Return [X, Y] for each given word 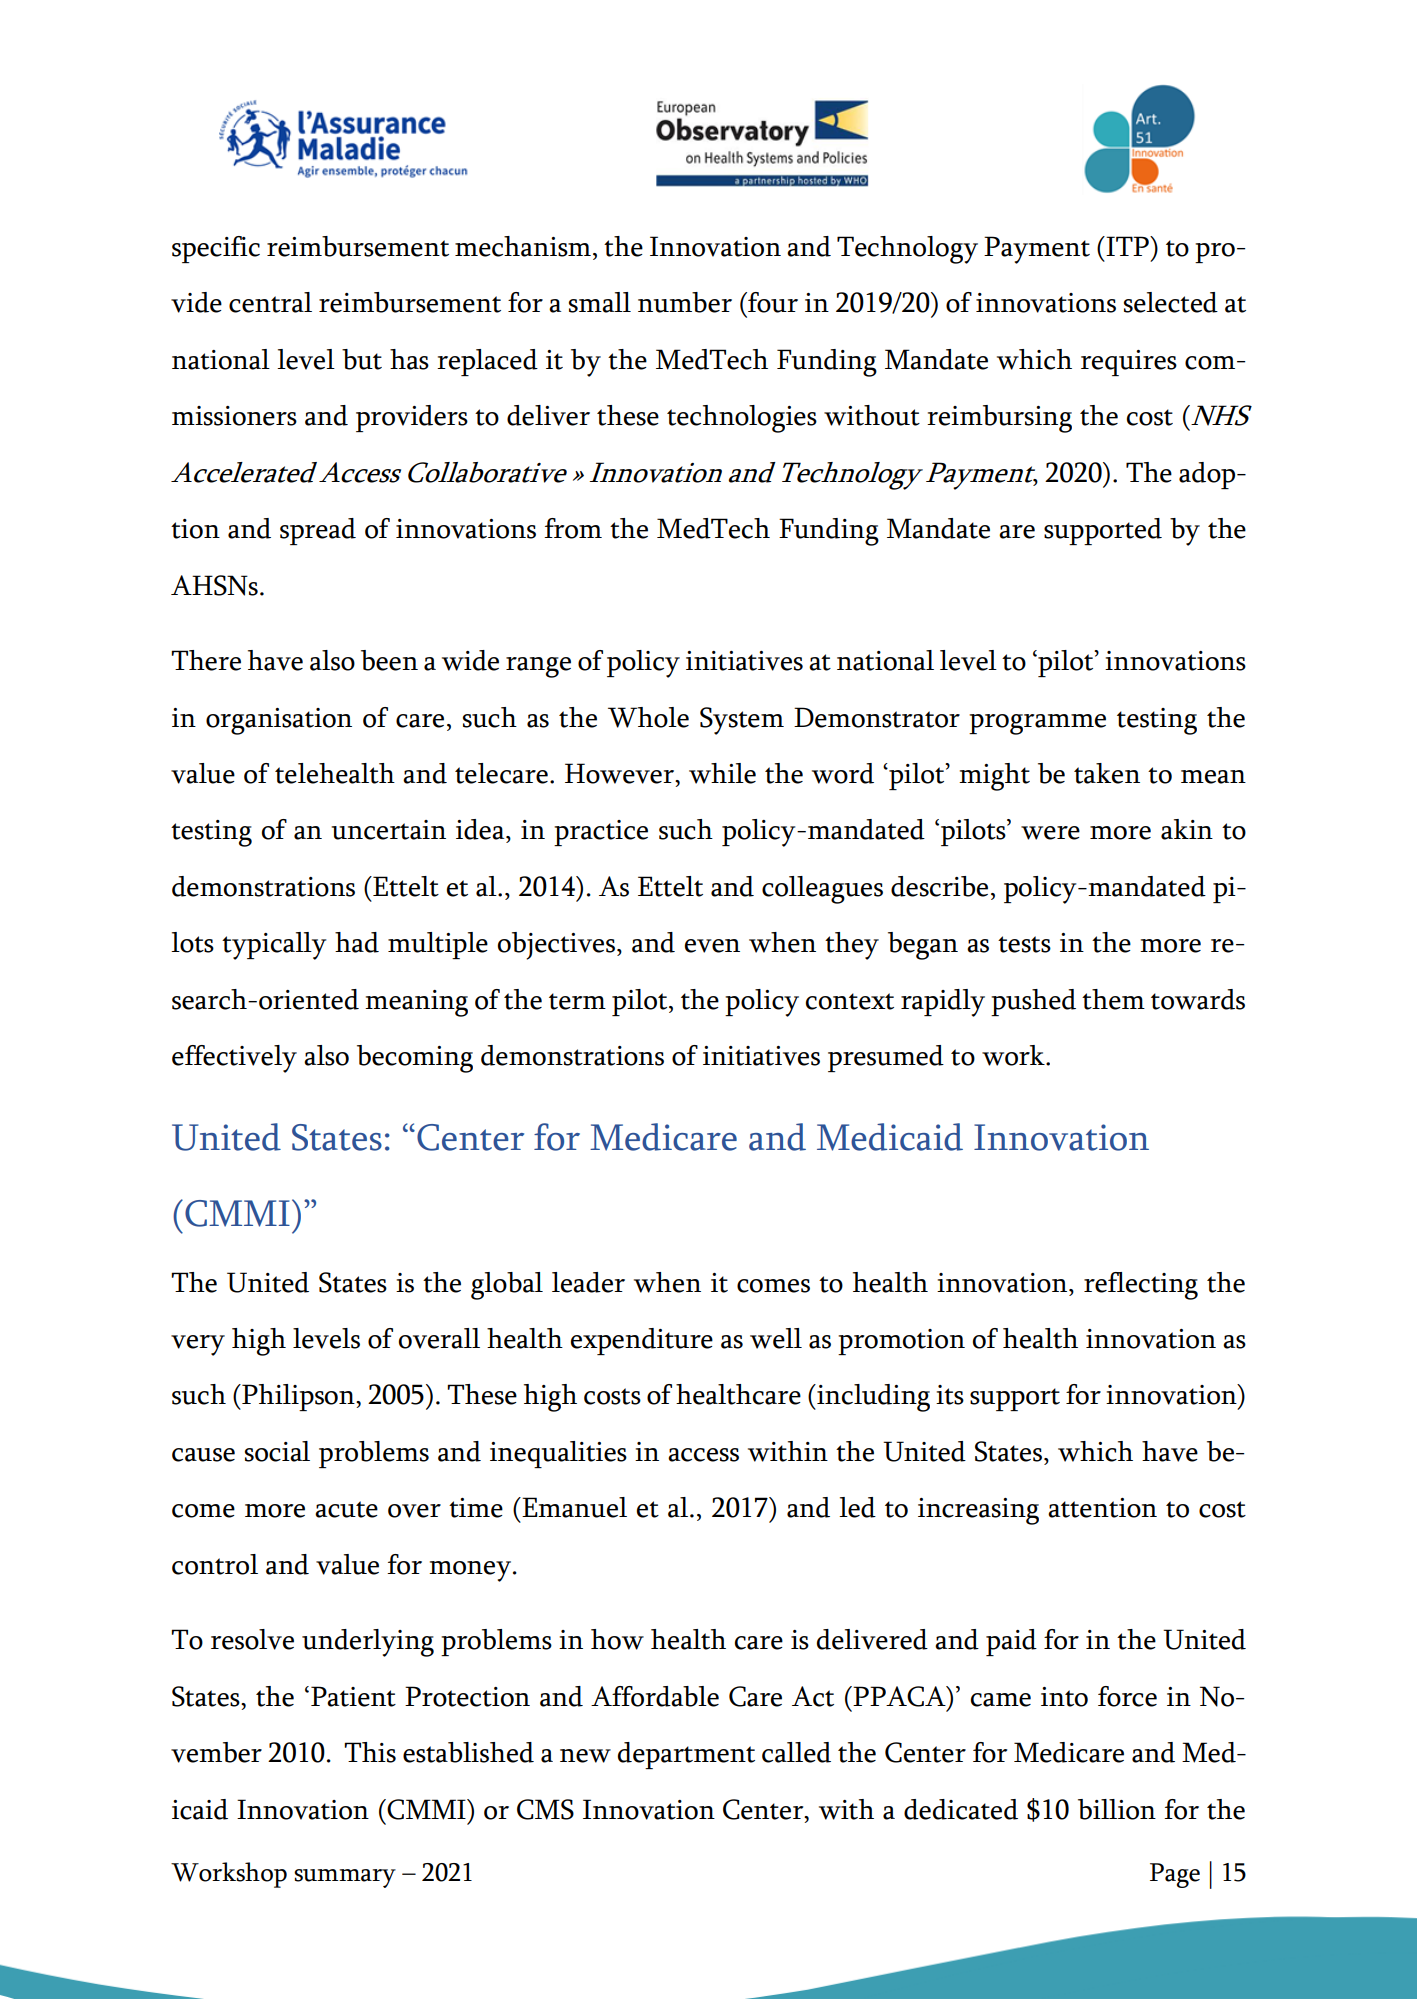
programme [1037, 724]
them [1113, 999]
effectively [234, 1059]
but [362, 359]
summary [345, 1878]
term [577, 1001]
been [389, 660]
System [742, 721]
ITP [1127, 246]
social [277, 1451]
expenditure [642, 1341]
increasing [978, 1511]
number [685, 302]
